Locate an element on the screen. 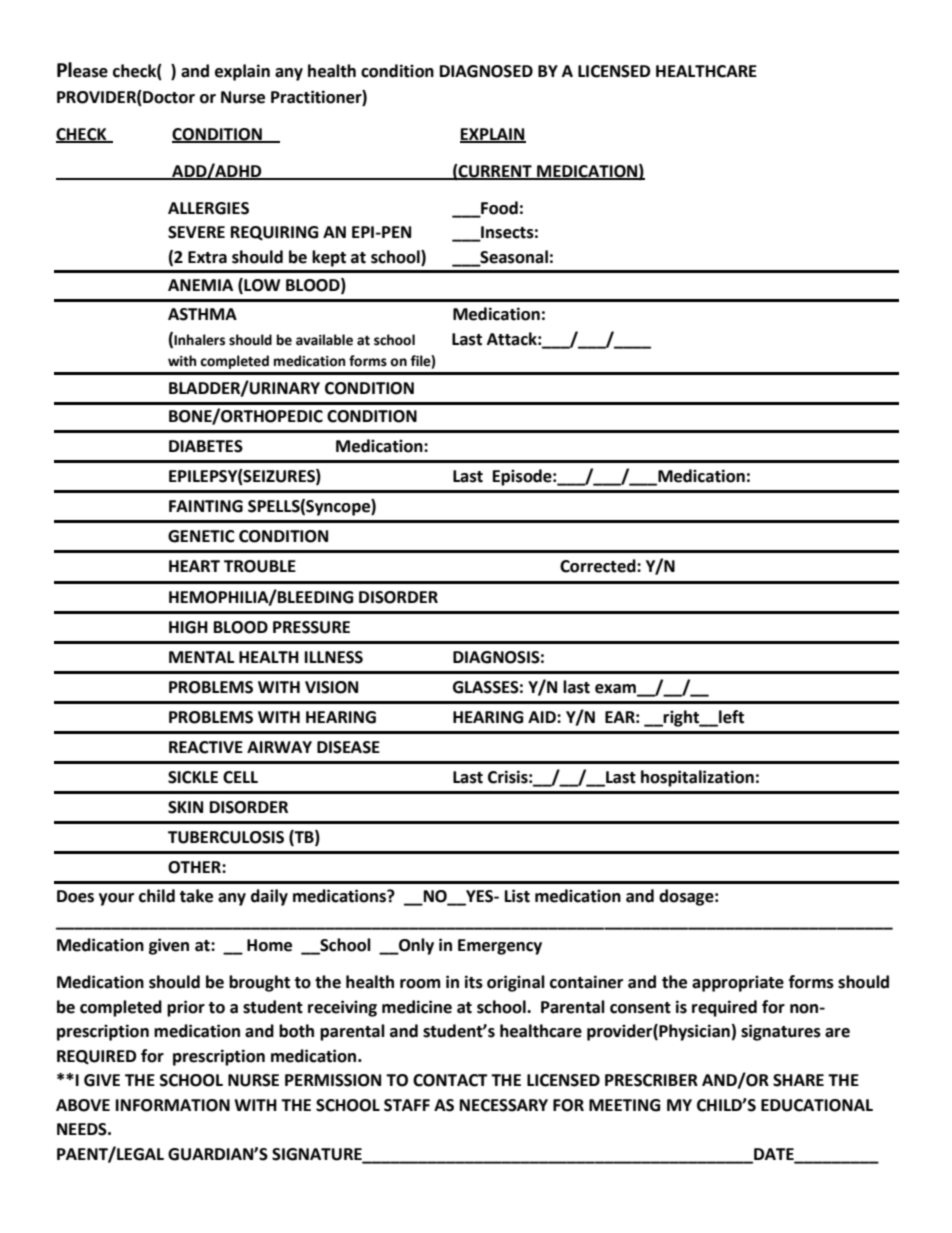 This screenshot has width=952, height=1233. Corrected is located at coordinates (599, 566).
